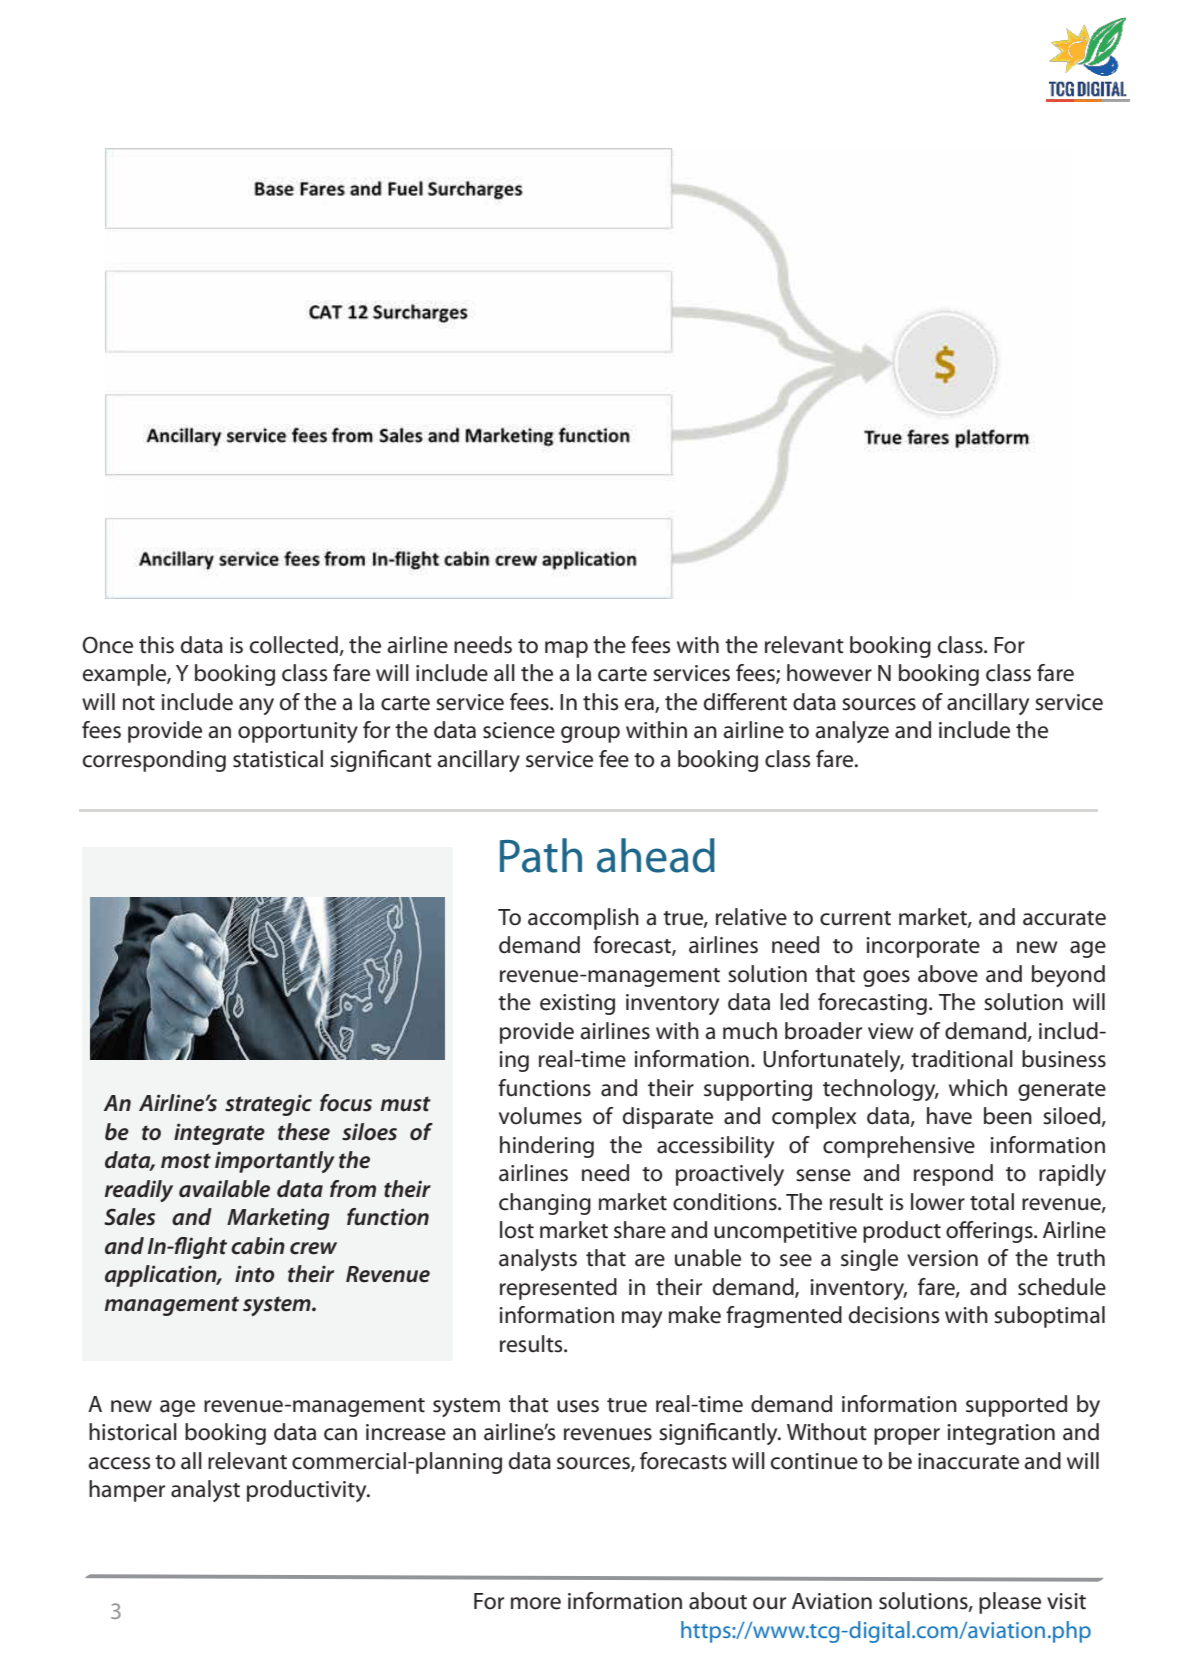  Describe the element at coordinates (127, 1491) in the page. I see `hamper` at that location.
